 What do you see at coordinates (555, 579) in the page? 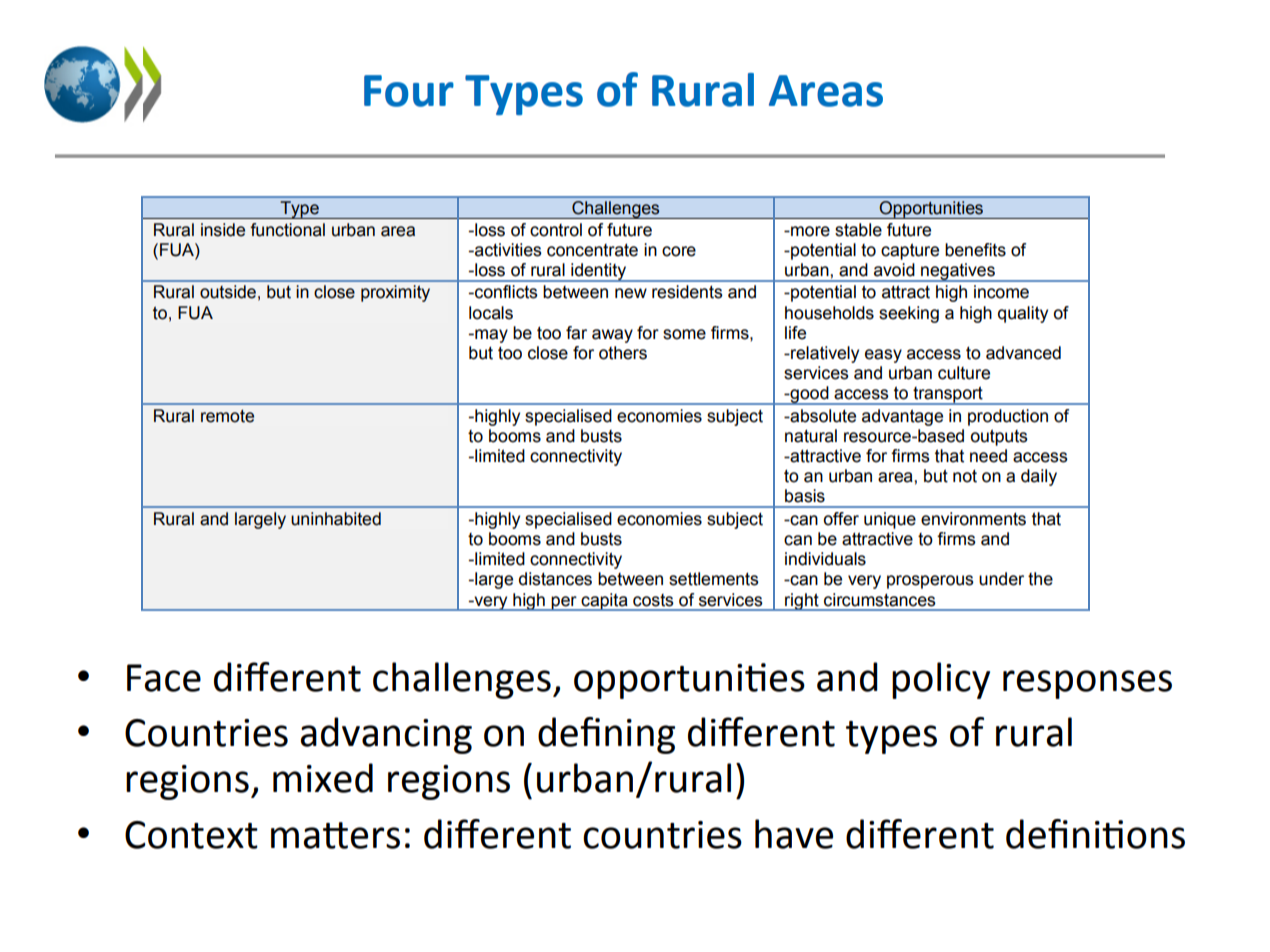
I see `distances` at bounding box center [555, 579].
